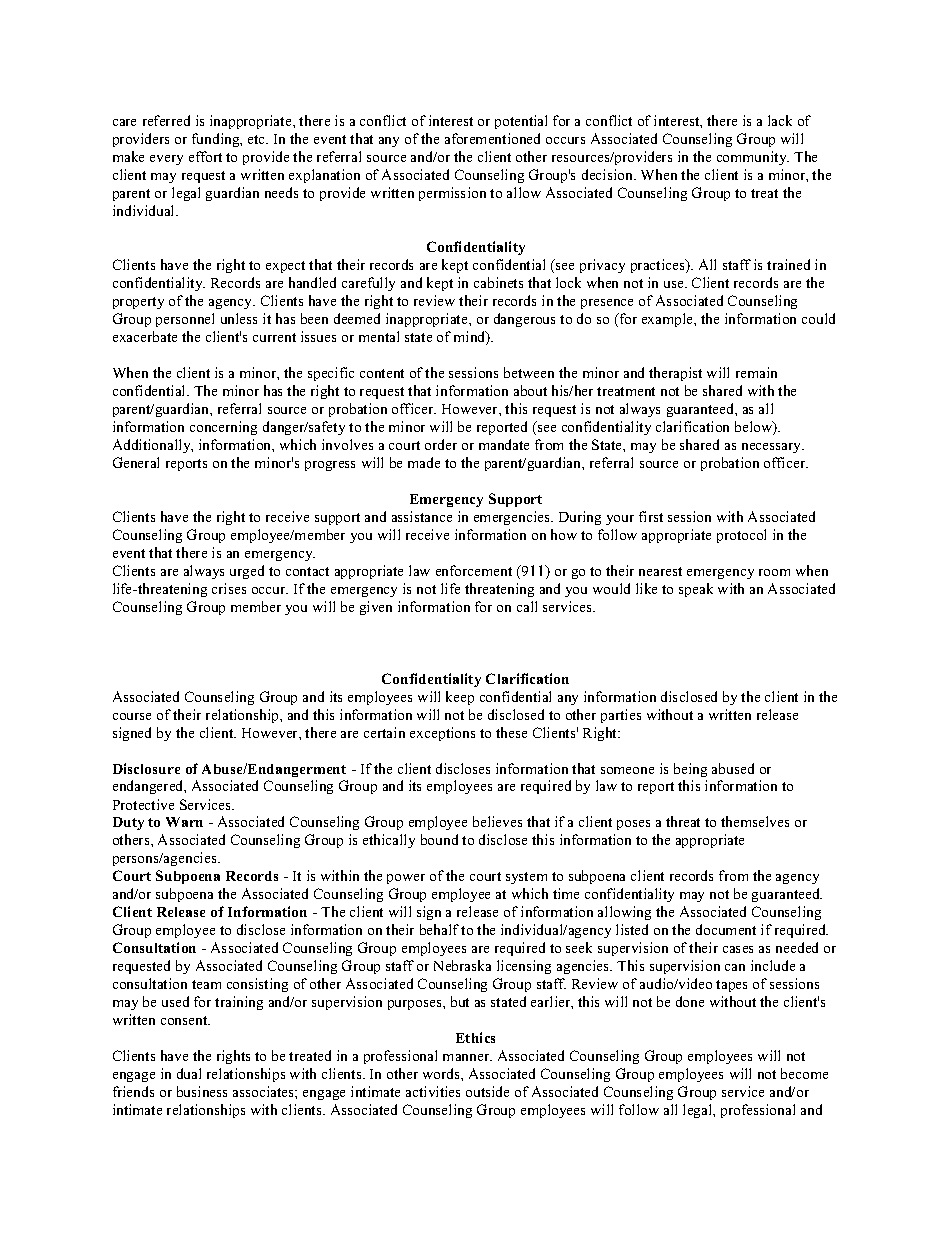  Describe the element at coordinates (696, 590) in the page. I see `speak` at that location.
